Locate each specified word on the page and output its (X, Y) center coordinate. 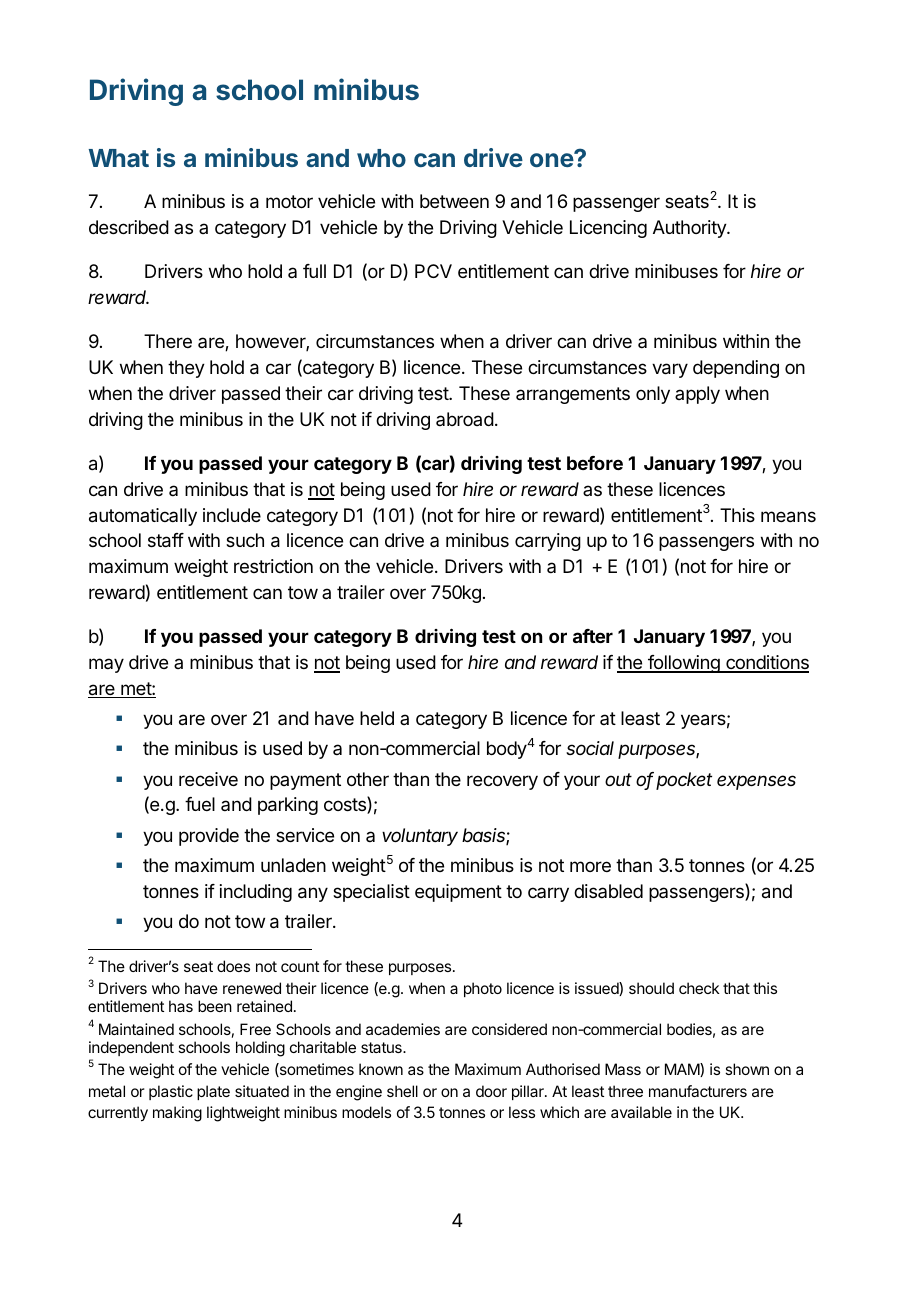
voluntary (420, 837)
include (232, 515)
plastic (171, 1092)
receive (208, 779)
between (454, 201)
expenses (756, 782)
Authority (690, 229)
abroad (465, 419)
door (491, 1091)
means (788, 517)
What (119, 158)
